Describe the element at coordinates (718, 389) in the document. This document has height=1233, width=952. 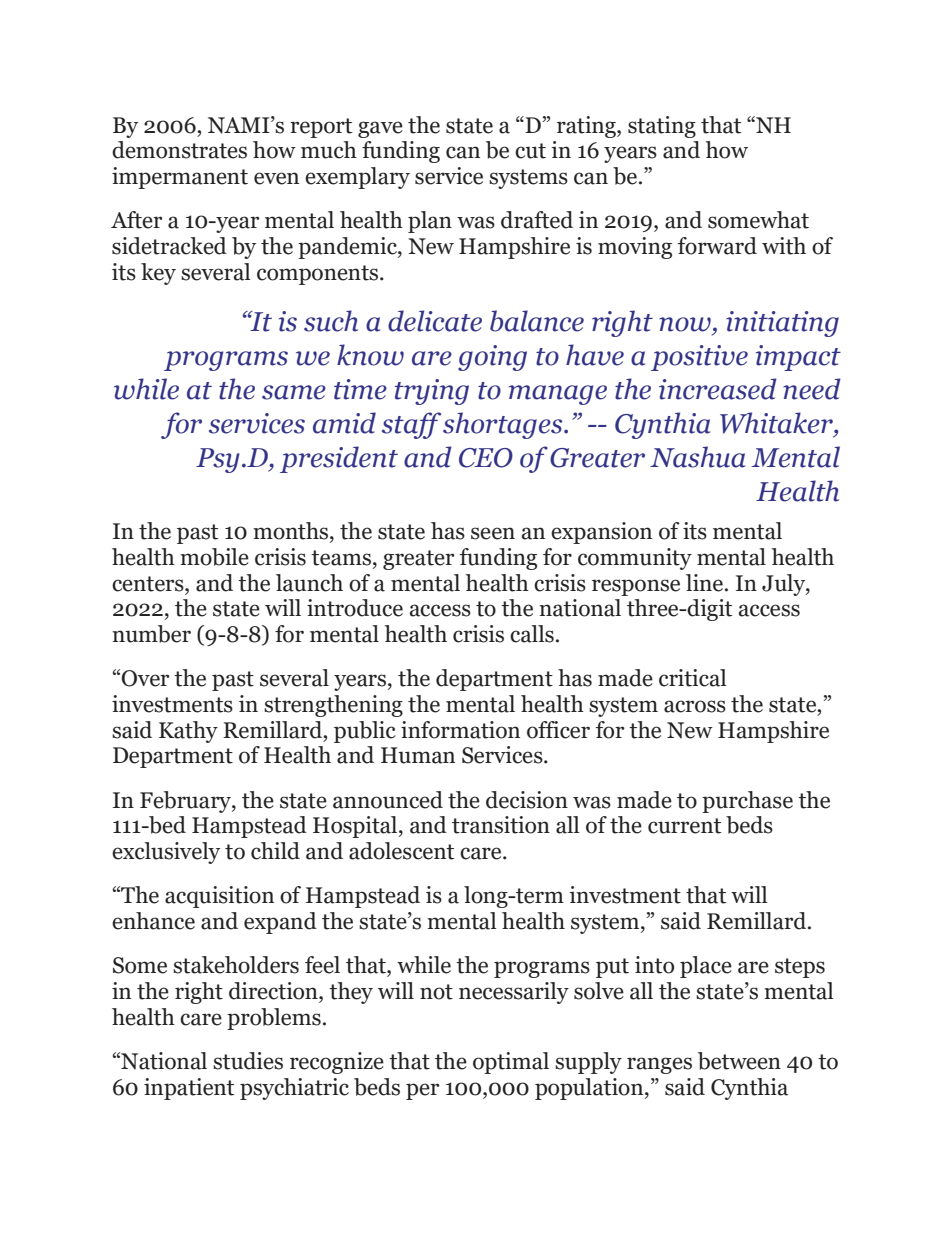
I see `increased` at that location.
